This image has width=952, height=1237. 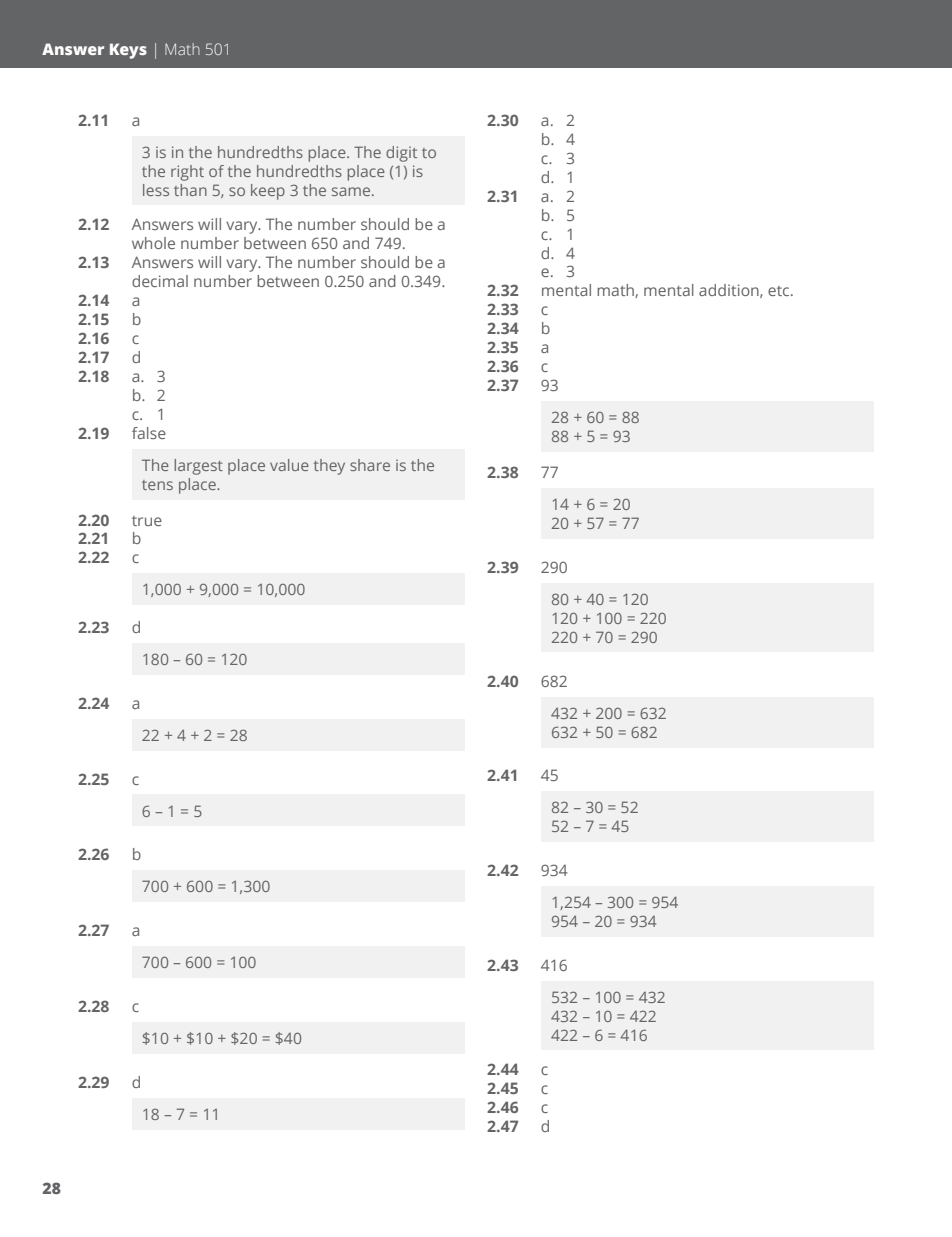 I want to click on value, so click(x=289, y=465).
